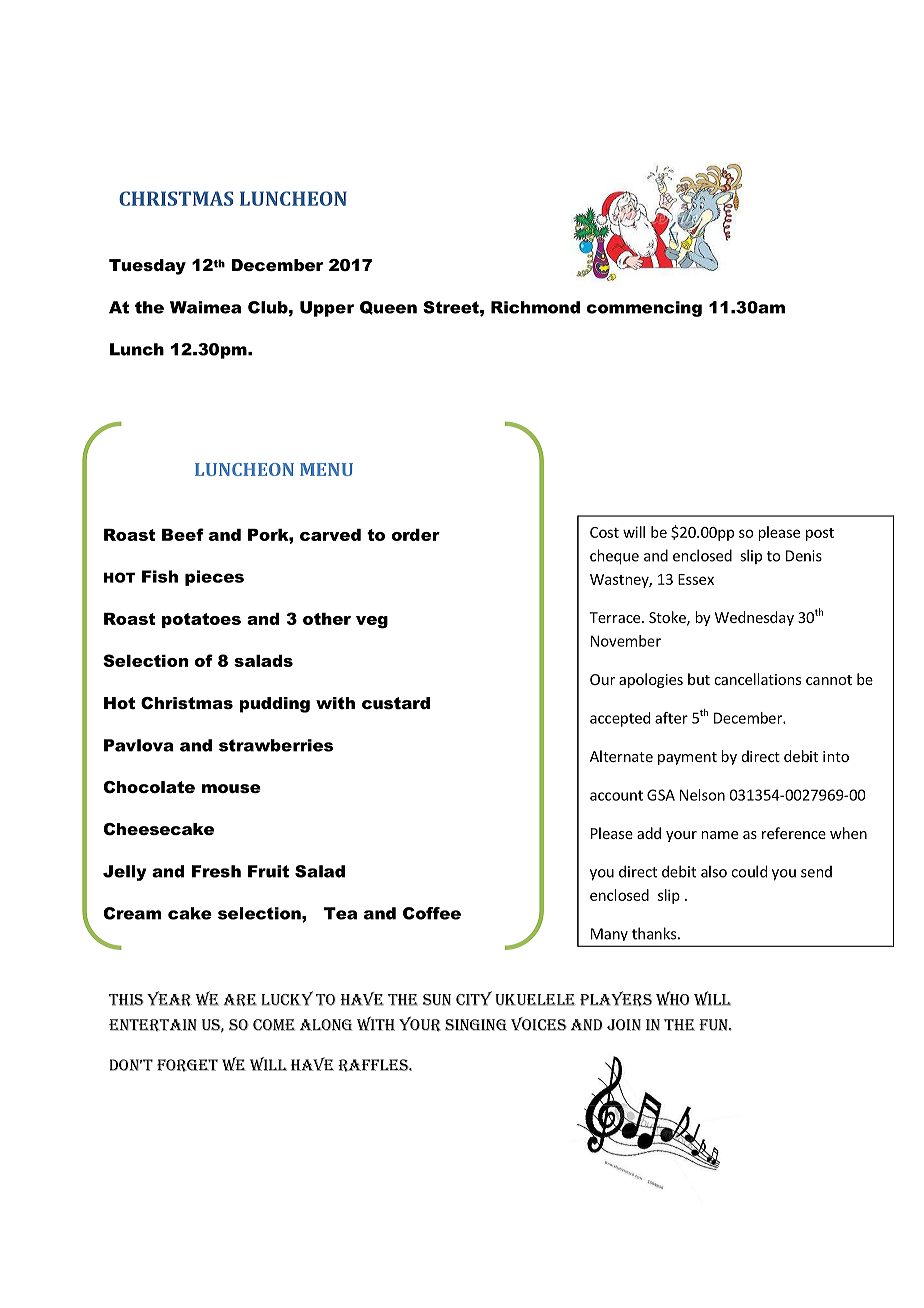  What do you see at coordinates (820, 534) in the page?
I see `post` at bounding box center [820, 534].
